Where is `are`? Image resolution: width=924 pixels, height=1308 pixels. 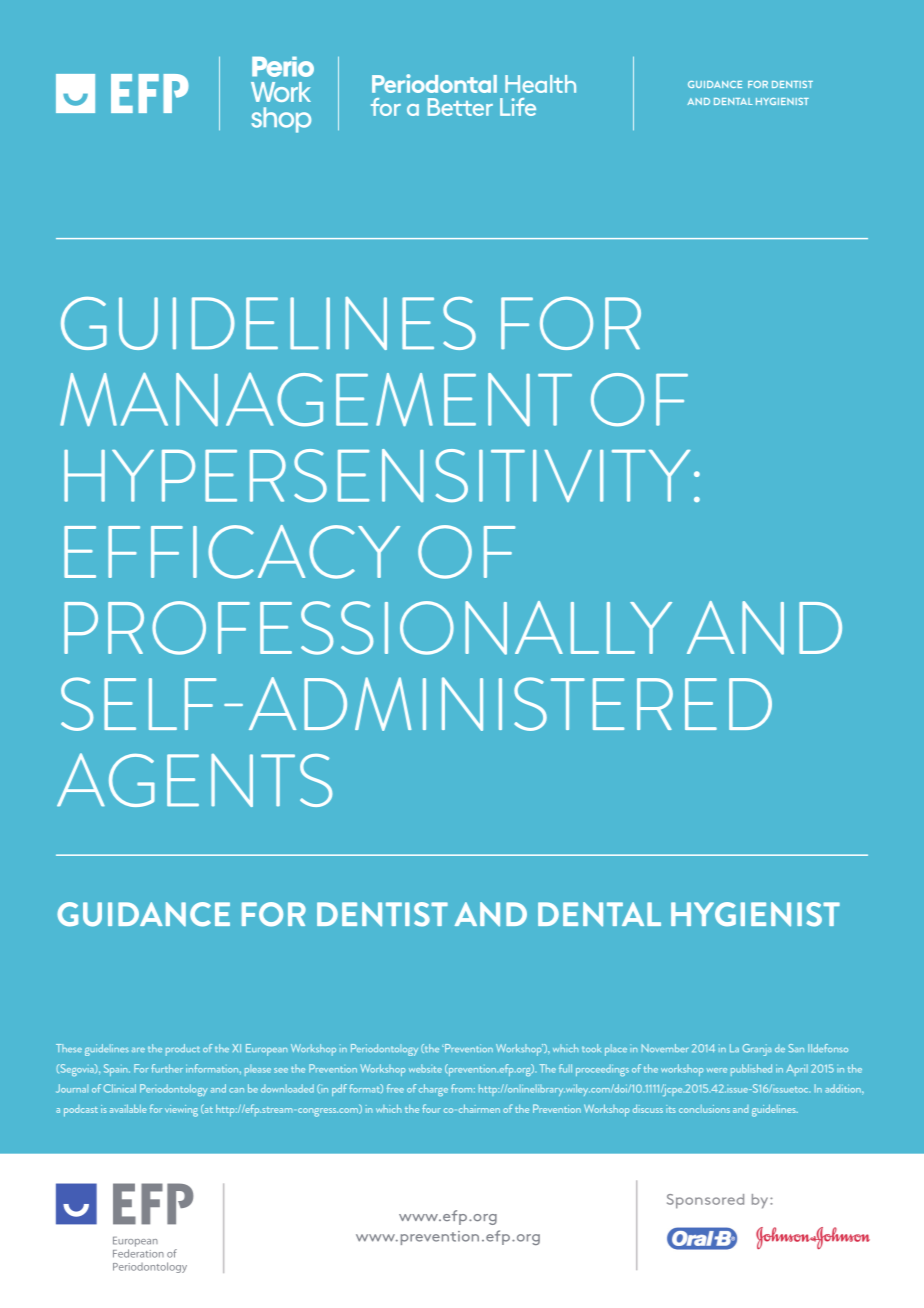
are is located at coordinates (138, 1050).
